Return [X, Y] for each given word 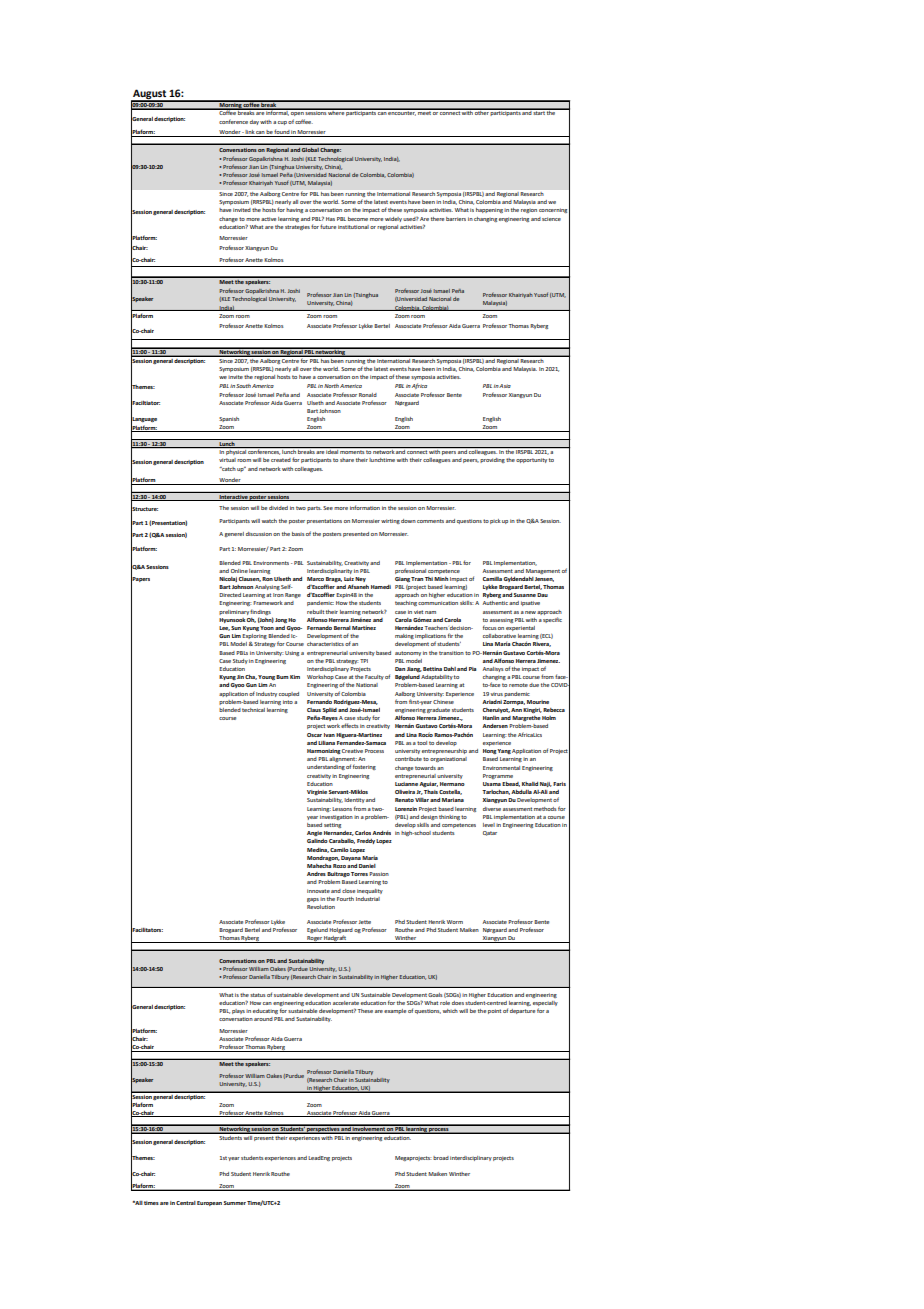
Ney [360, 579]
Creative [352, 751]
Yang [504, 751]
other [481, 112]
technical [253, 710]
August [150, 96]
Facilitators [147, 930]
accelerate [346, 1003]
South [243, 386]
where [336, 112]
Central [186, 1203]
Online [239, 571]
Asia [505, 386]
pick [495, 521]
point [494, 1011]
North [331, 386]
